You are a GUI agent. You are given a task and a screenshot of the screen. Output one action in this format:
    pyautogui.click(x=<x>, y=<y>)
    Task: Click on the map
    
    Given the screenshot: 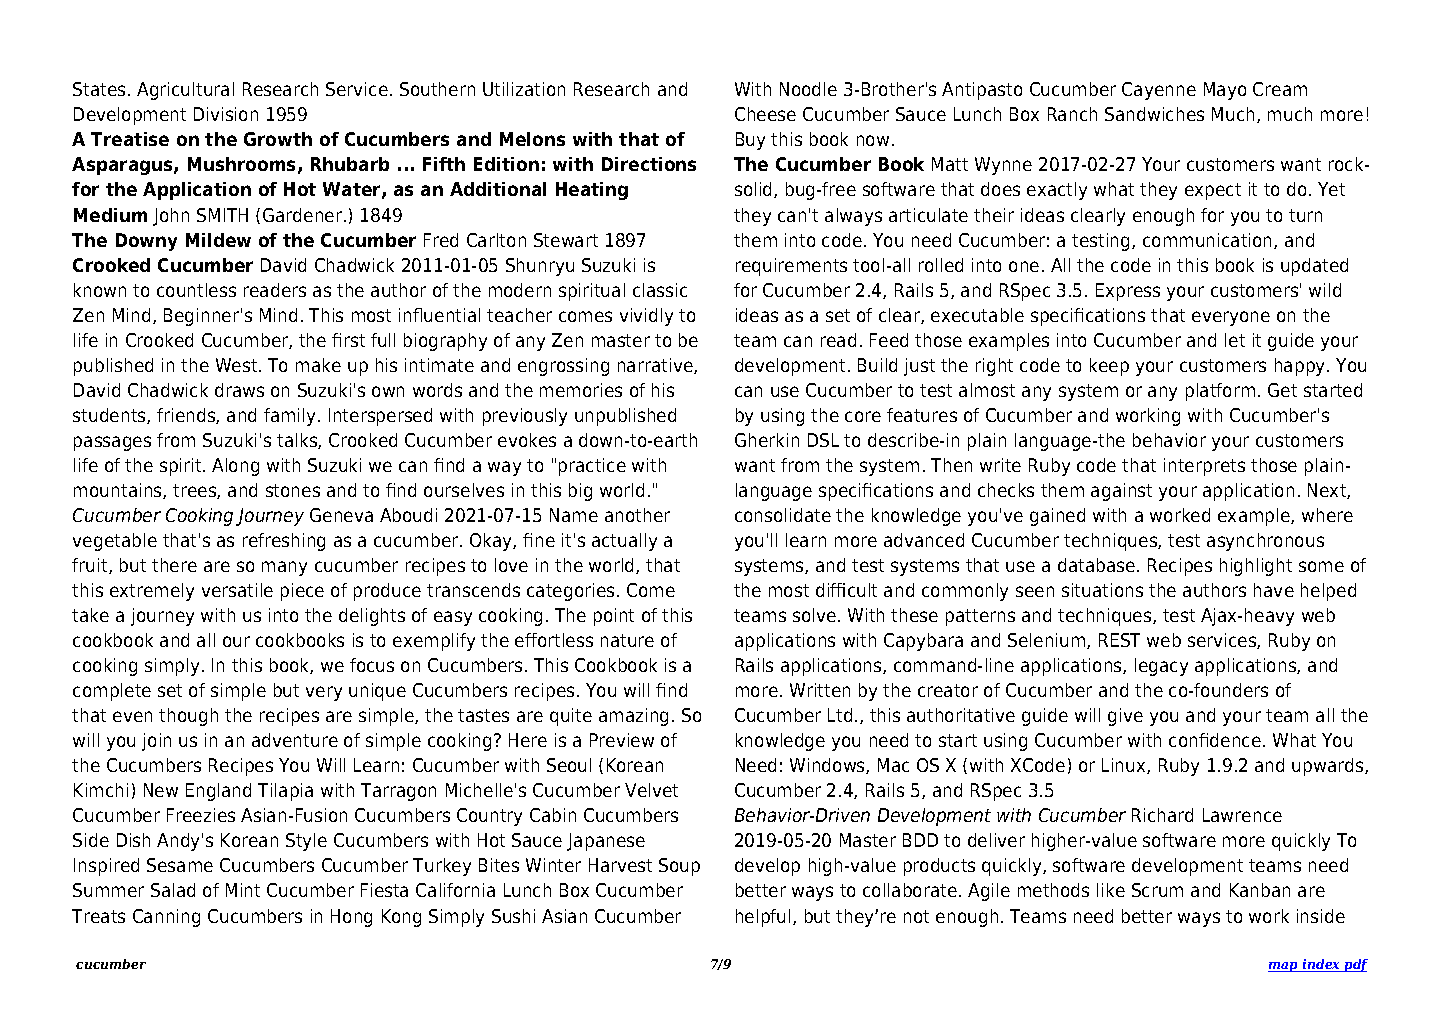 What is the action you would take?
    pyautogui.click(x=1284, y=967)
